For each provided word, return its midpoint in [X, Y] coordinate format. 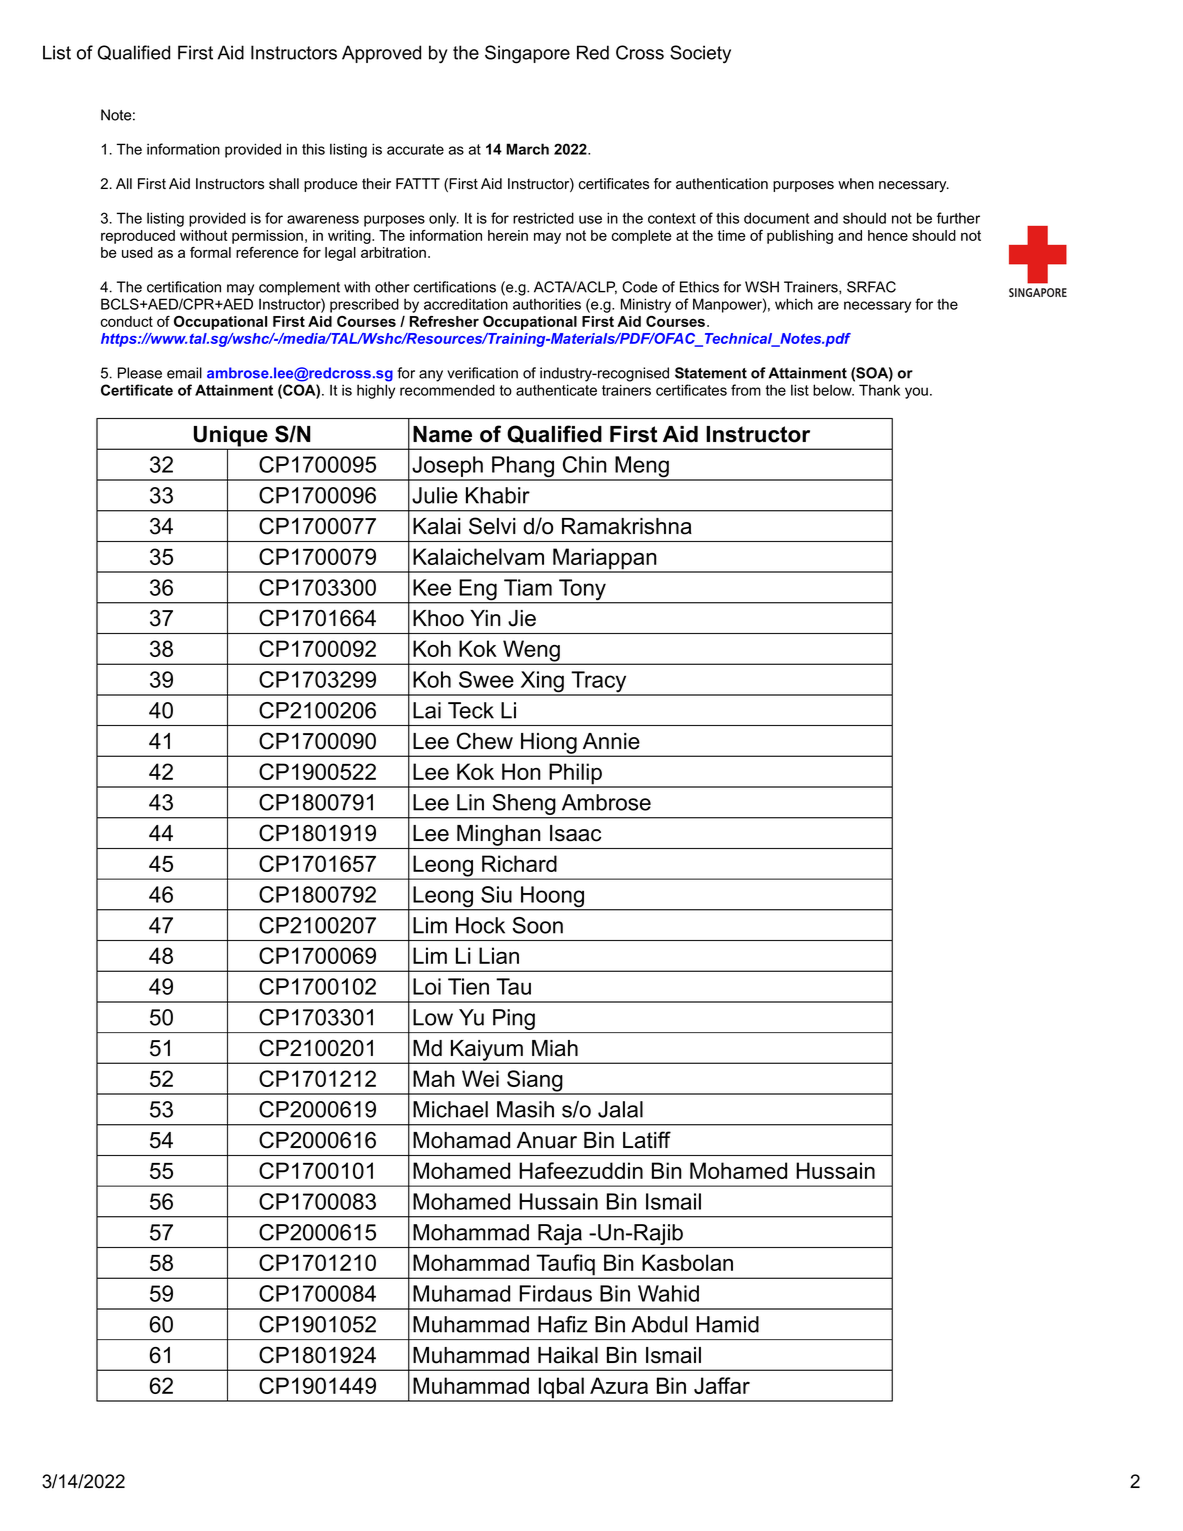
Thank [879, 390]
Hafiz [563, 1324]
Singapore [527, 54]
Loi [427, 986]
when [856, 184]
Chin [585, 464]
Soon [538, 925]
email [184, 373]
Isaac [575, 833]
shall [284, 184]
